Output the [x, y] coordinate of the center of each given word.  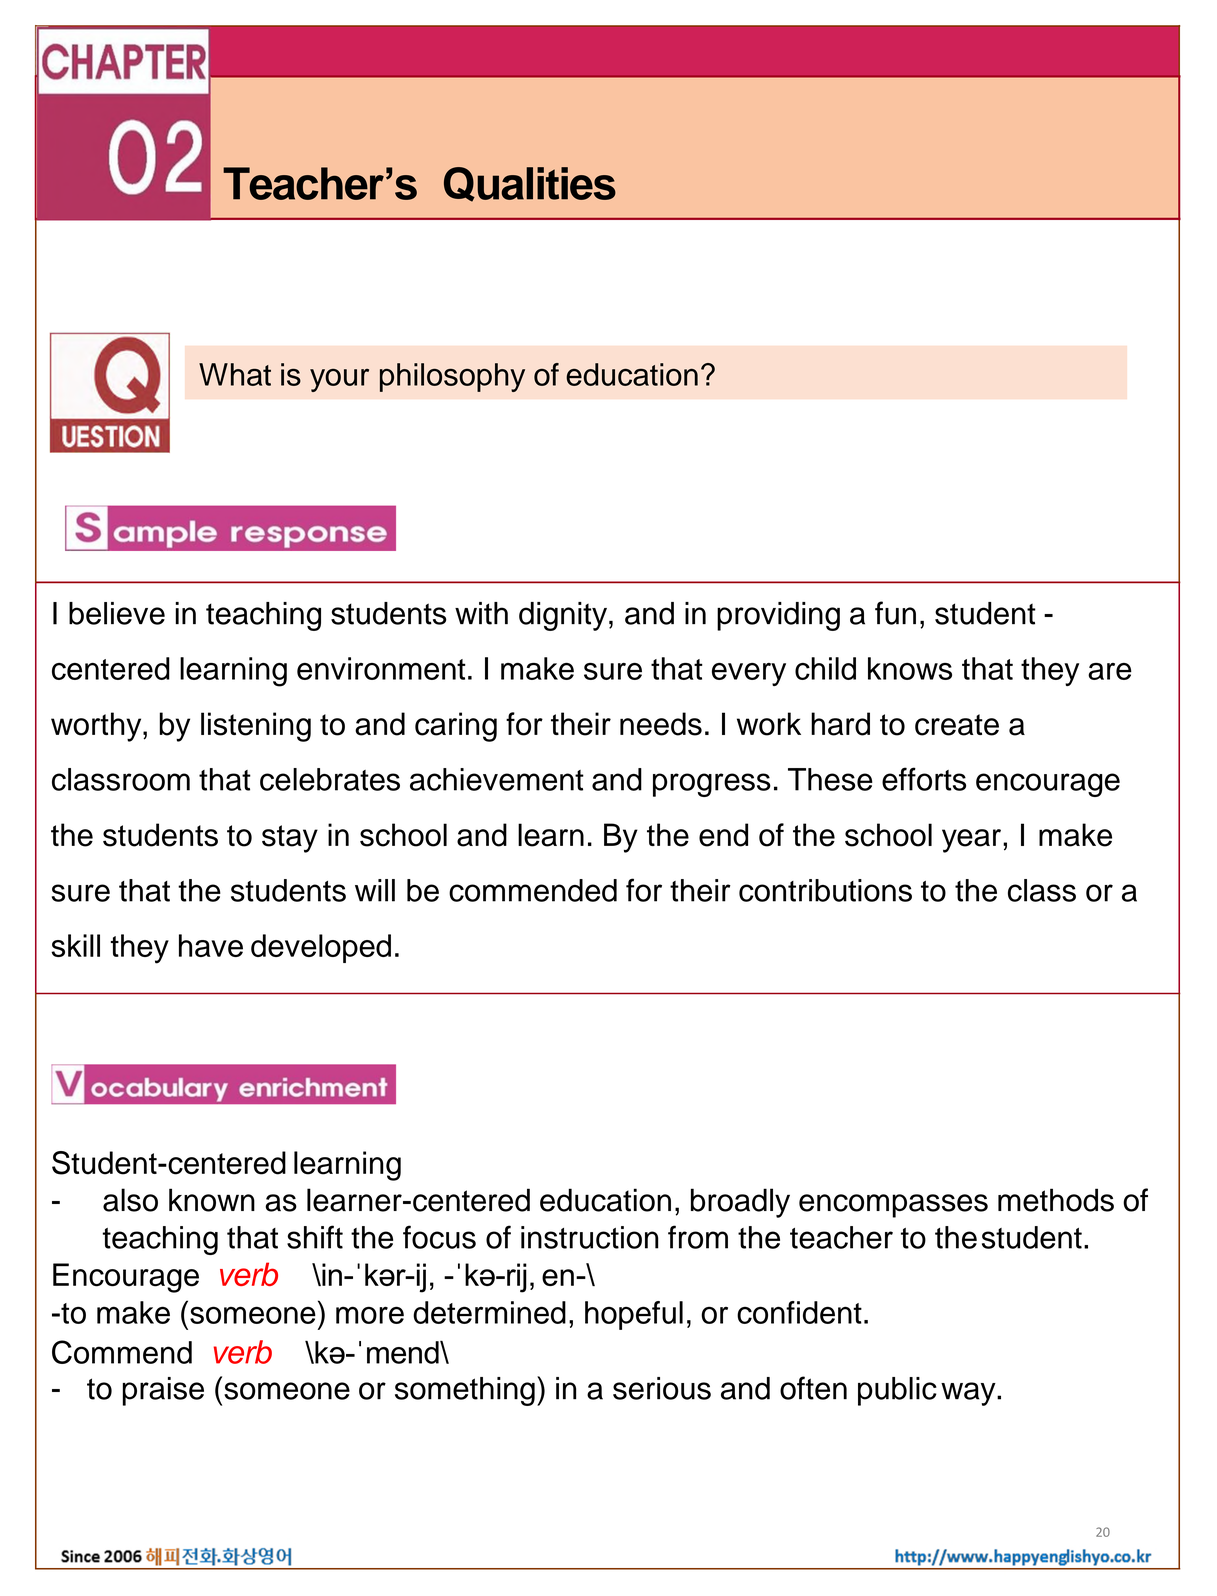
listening [256, 727]
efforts [924, 779]
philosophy [452, 377]
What [235, 374]
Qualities [530, 184]
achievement [497, 779]
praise [163, 1391]
